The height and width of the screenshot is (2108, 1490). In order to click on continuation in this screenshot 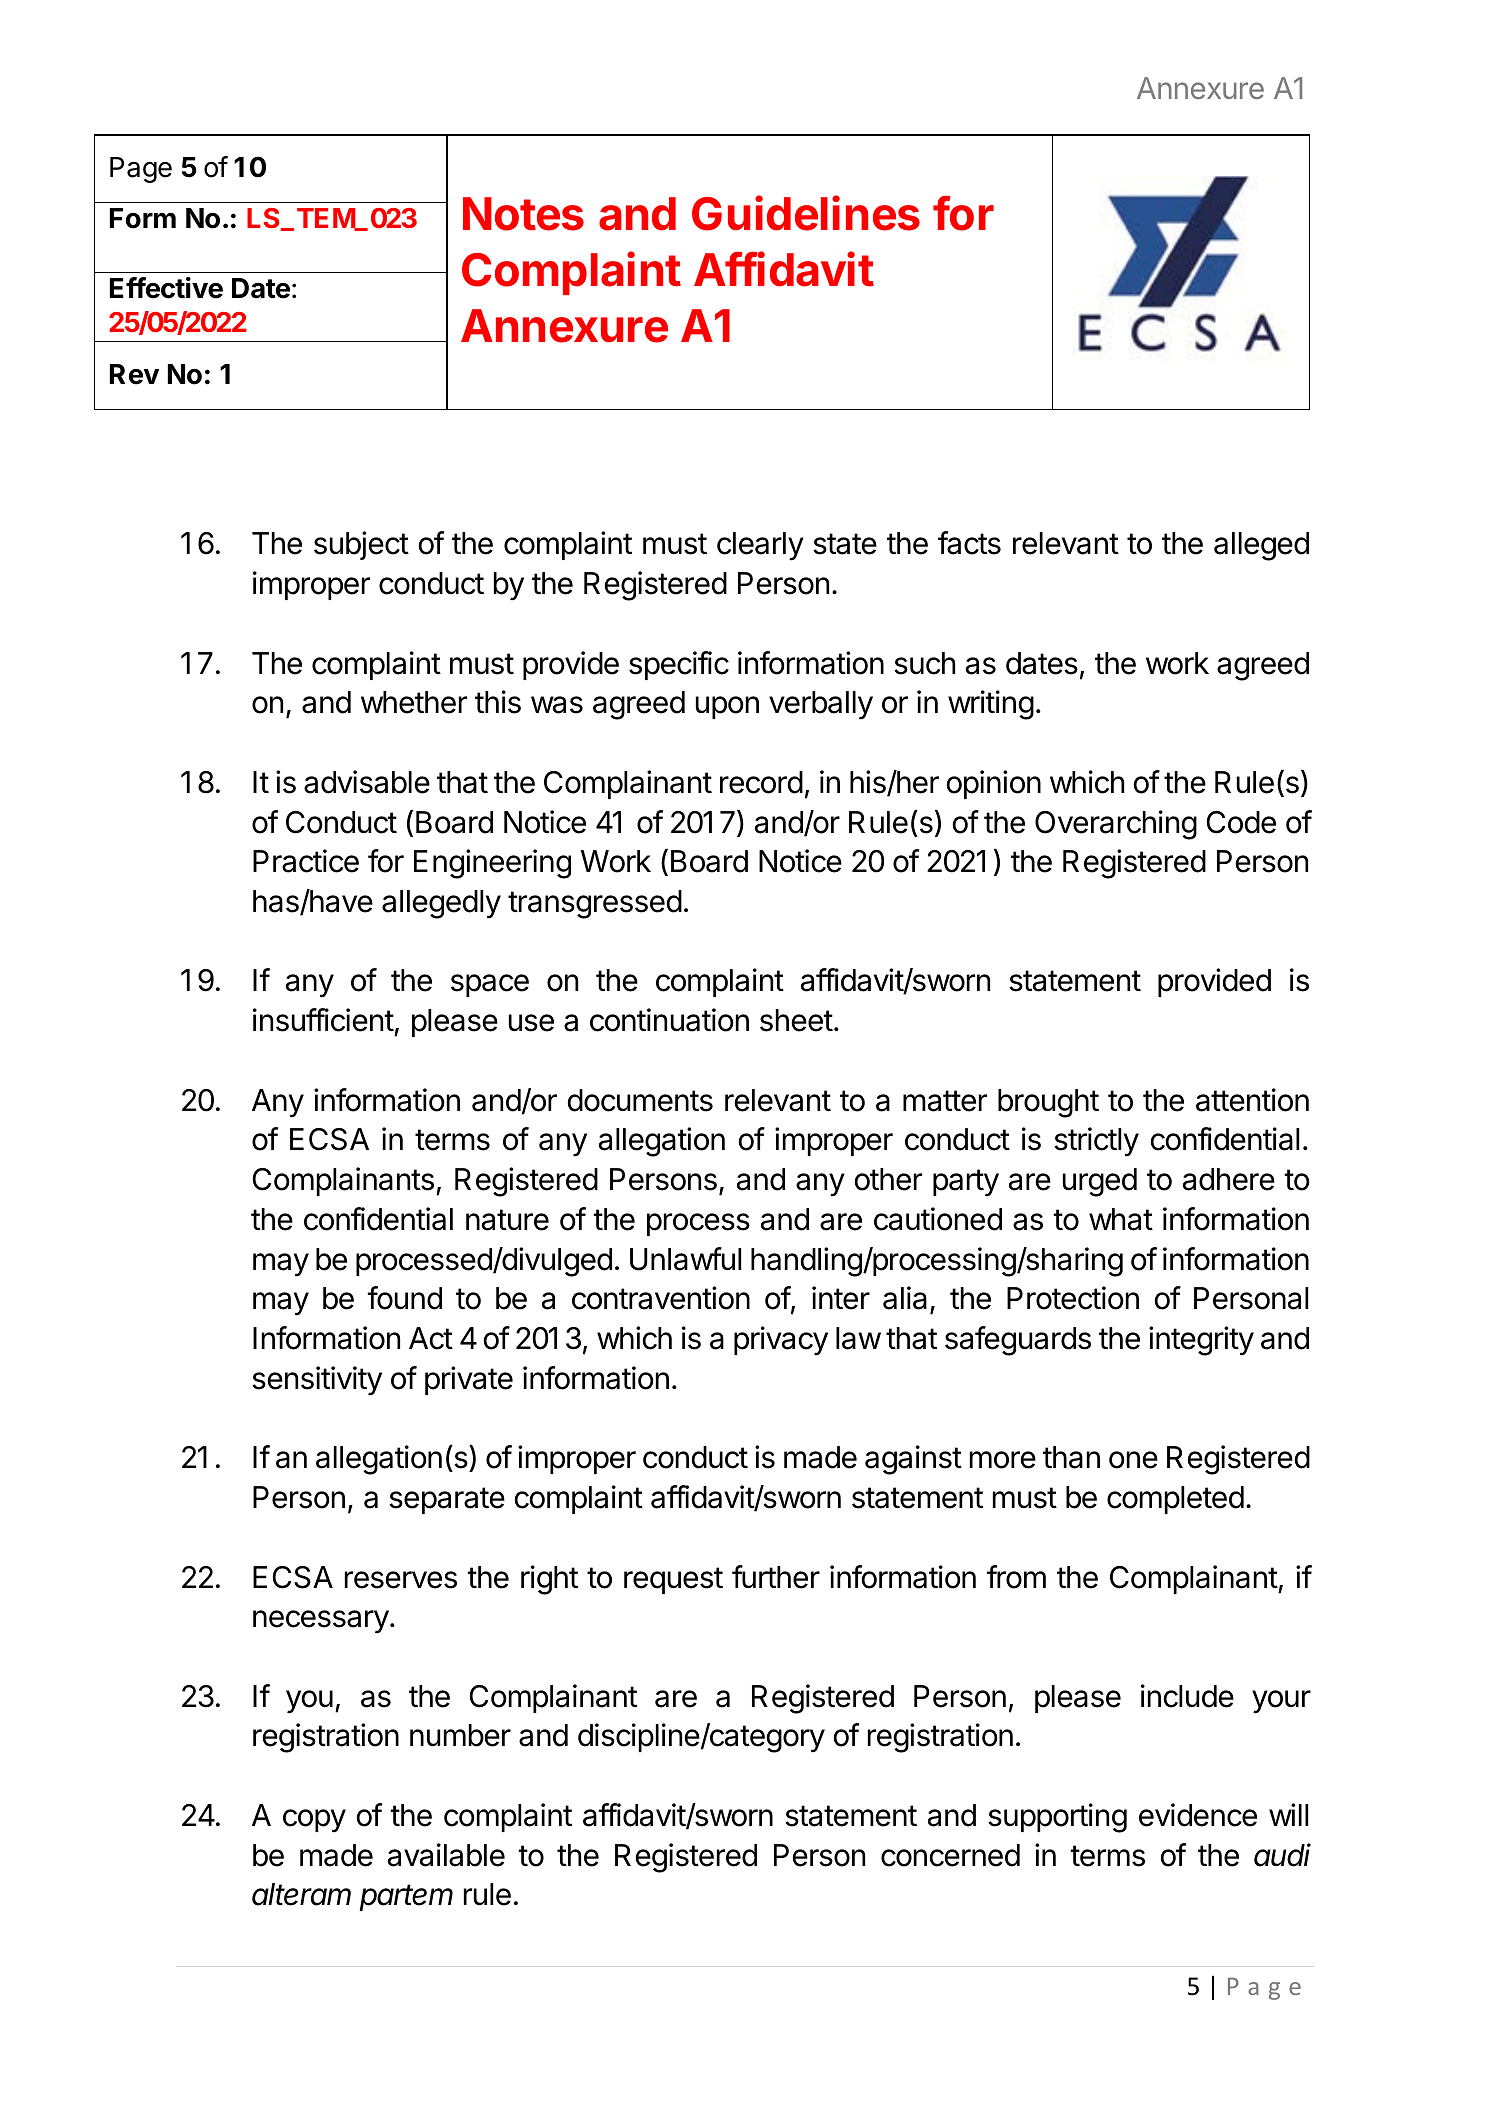, I will do `click(669, 1020)`.
